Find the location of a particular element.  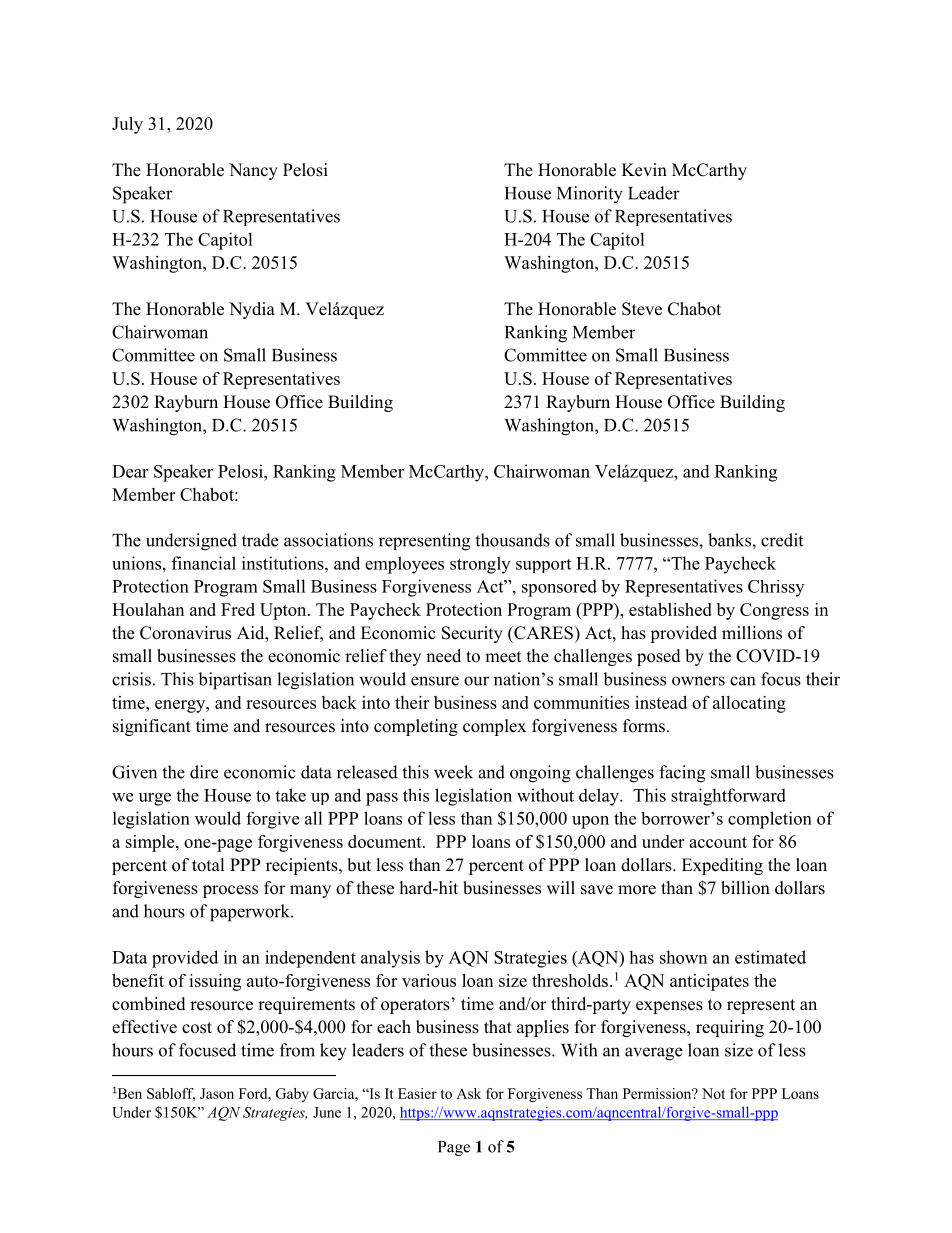

Ask is located at coordinates (468, 1093).
